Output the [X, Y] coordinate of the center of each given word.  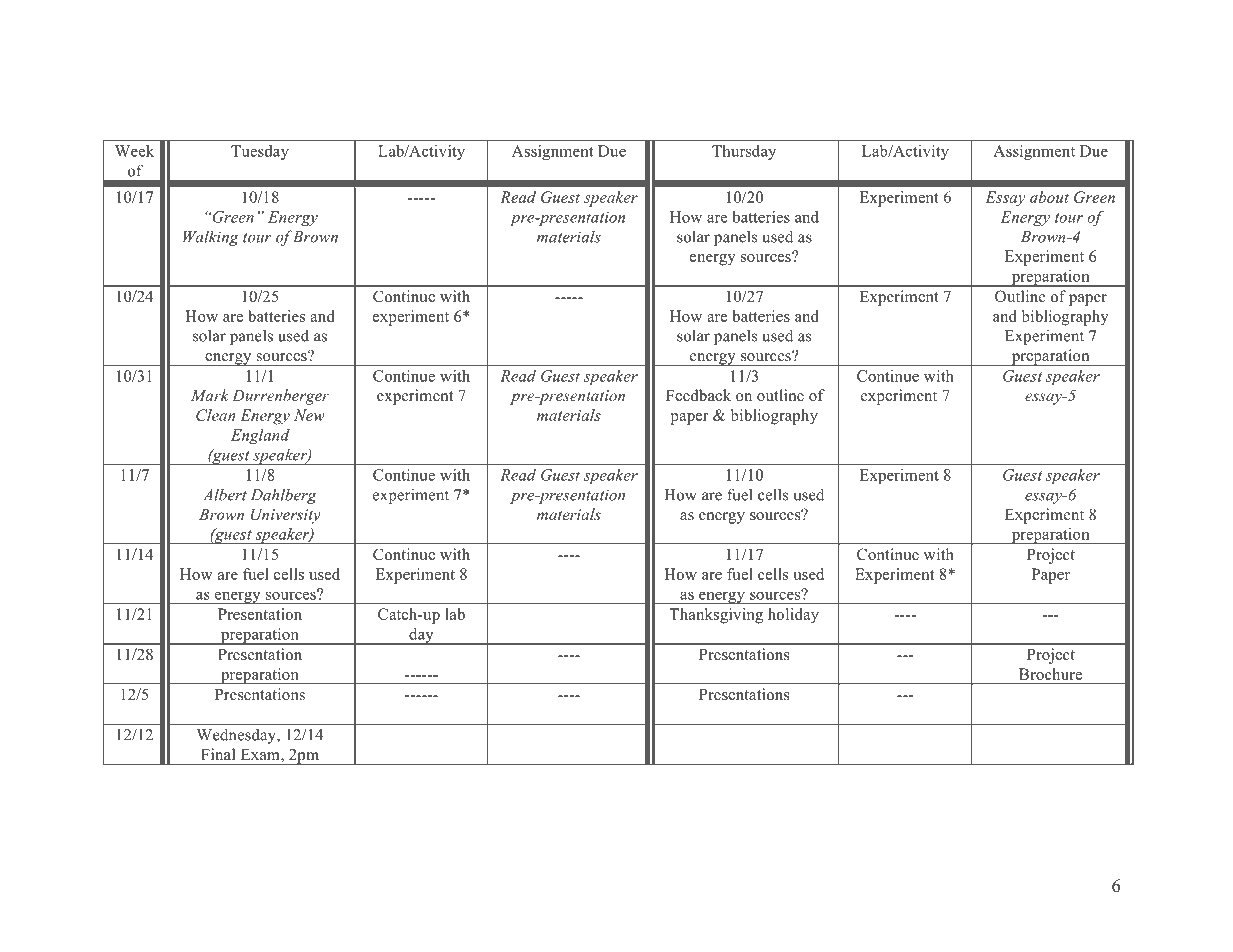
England [260, 436]
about [1049, 197]
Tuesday [260, 152]
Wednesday [237, 736]
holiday [793, 616]
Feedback [698, 395]
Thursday [744, 152]
